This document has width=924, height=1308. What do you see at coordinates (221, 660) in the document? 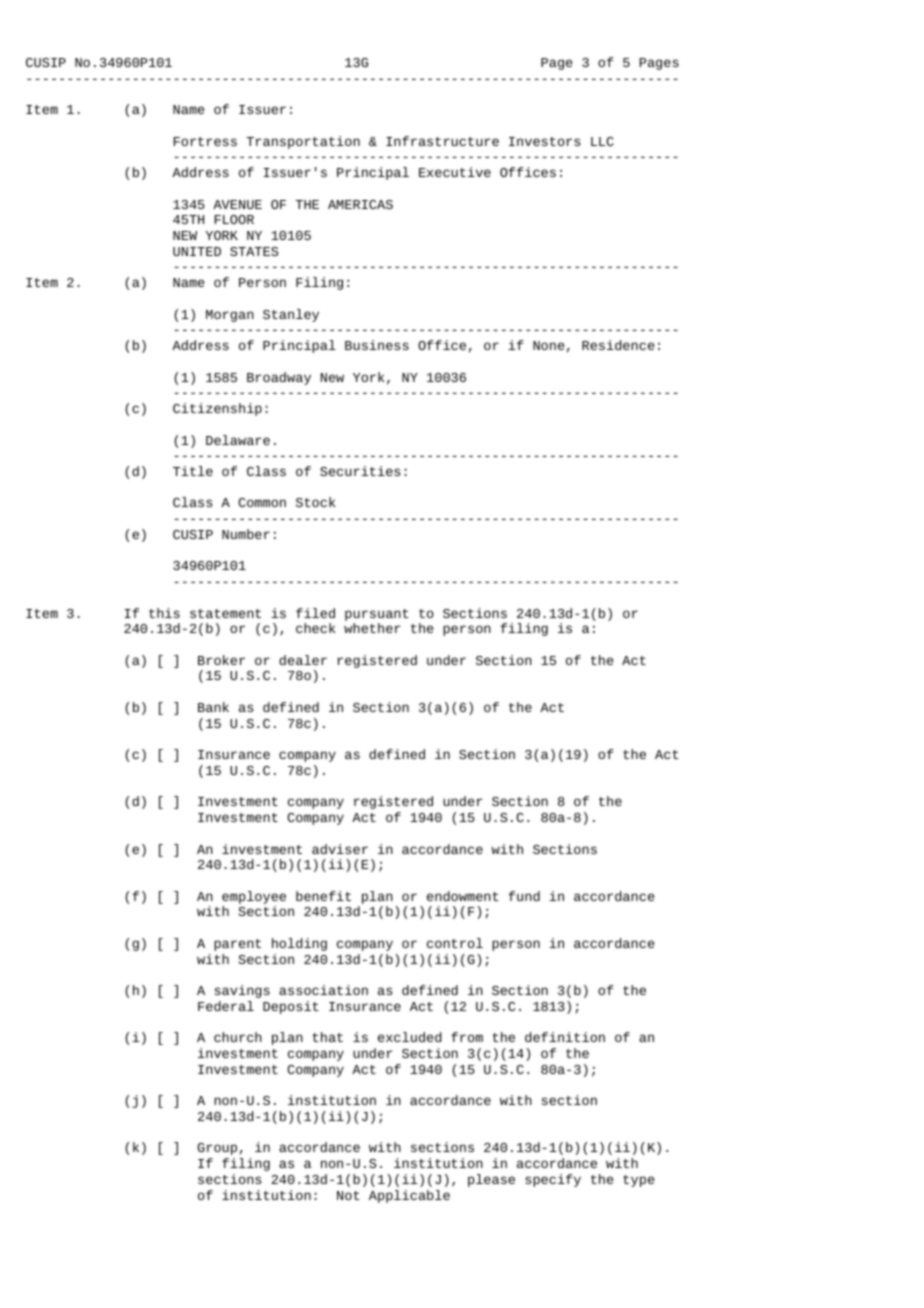
I see `Broker` at bounding box center [221, 660].
